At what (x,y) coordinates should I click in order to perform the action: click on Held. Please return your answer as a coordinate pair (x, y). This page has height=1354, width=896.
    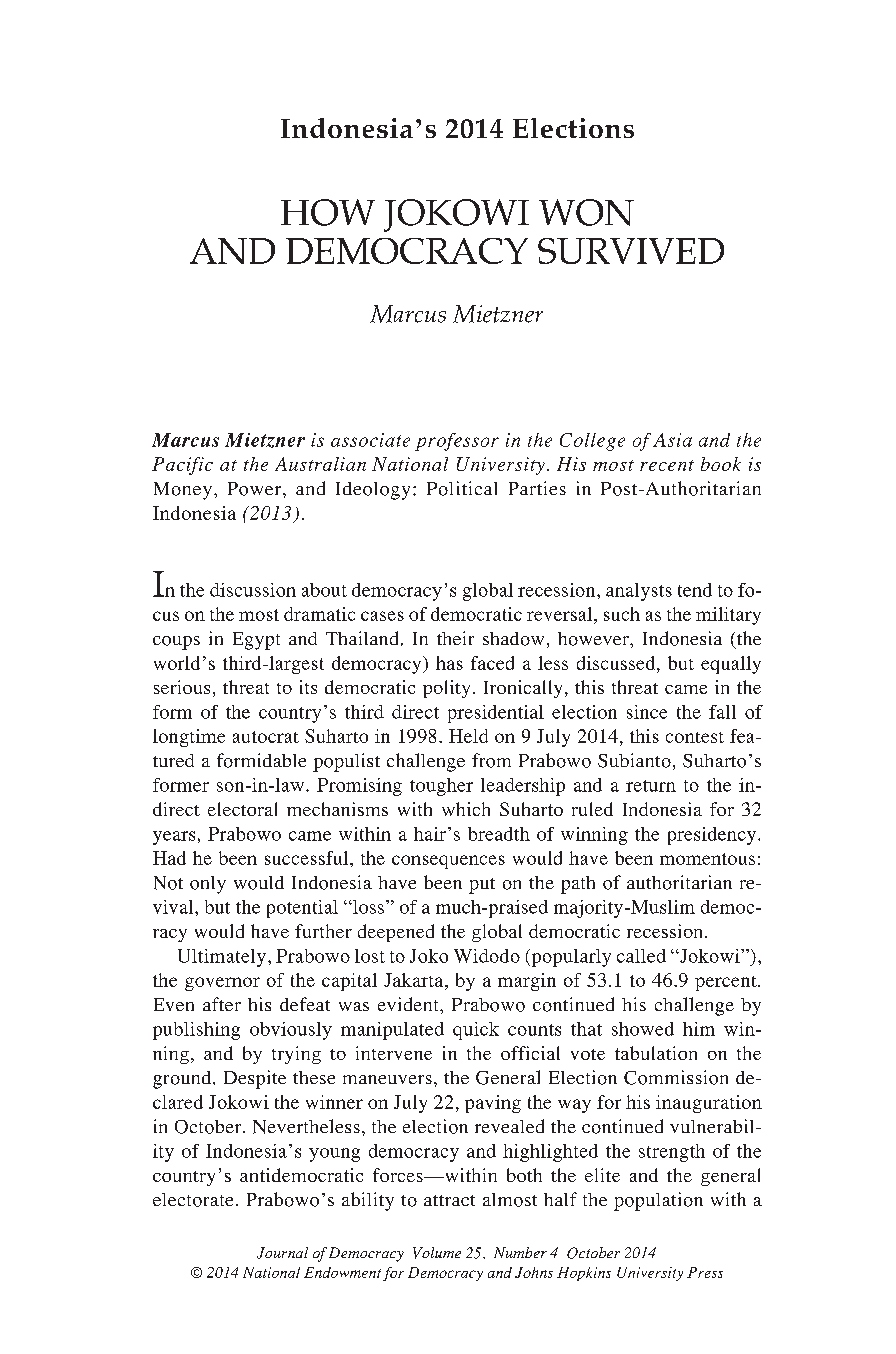
    Looking at the image, I should click on (468, 736).
